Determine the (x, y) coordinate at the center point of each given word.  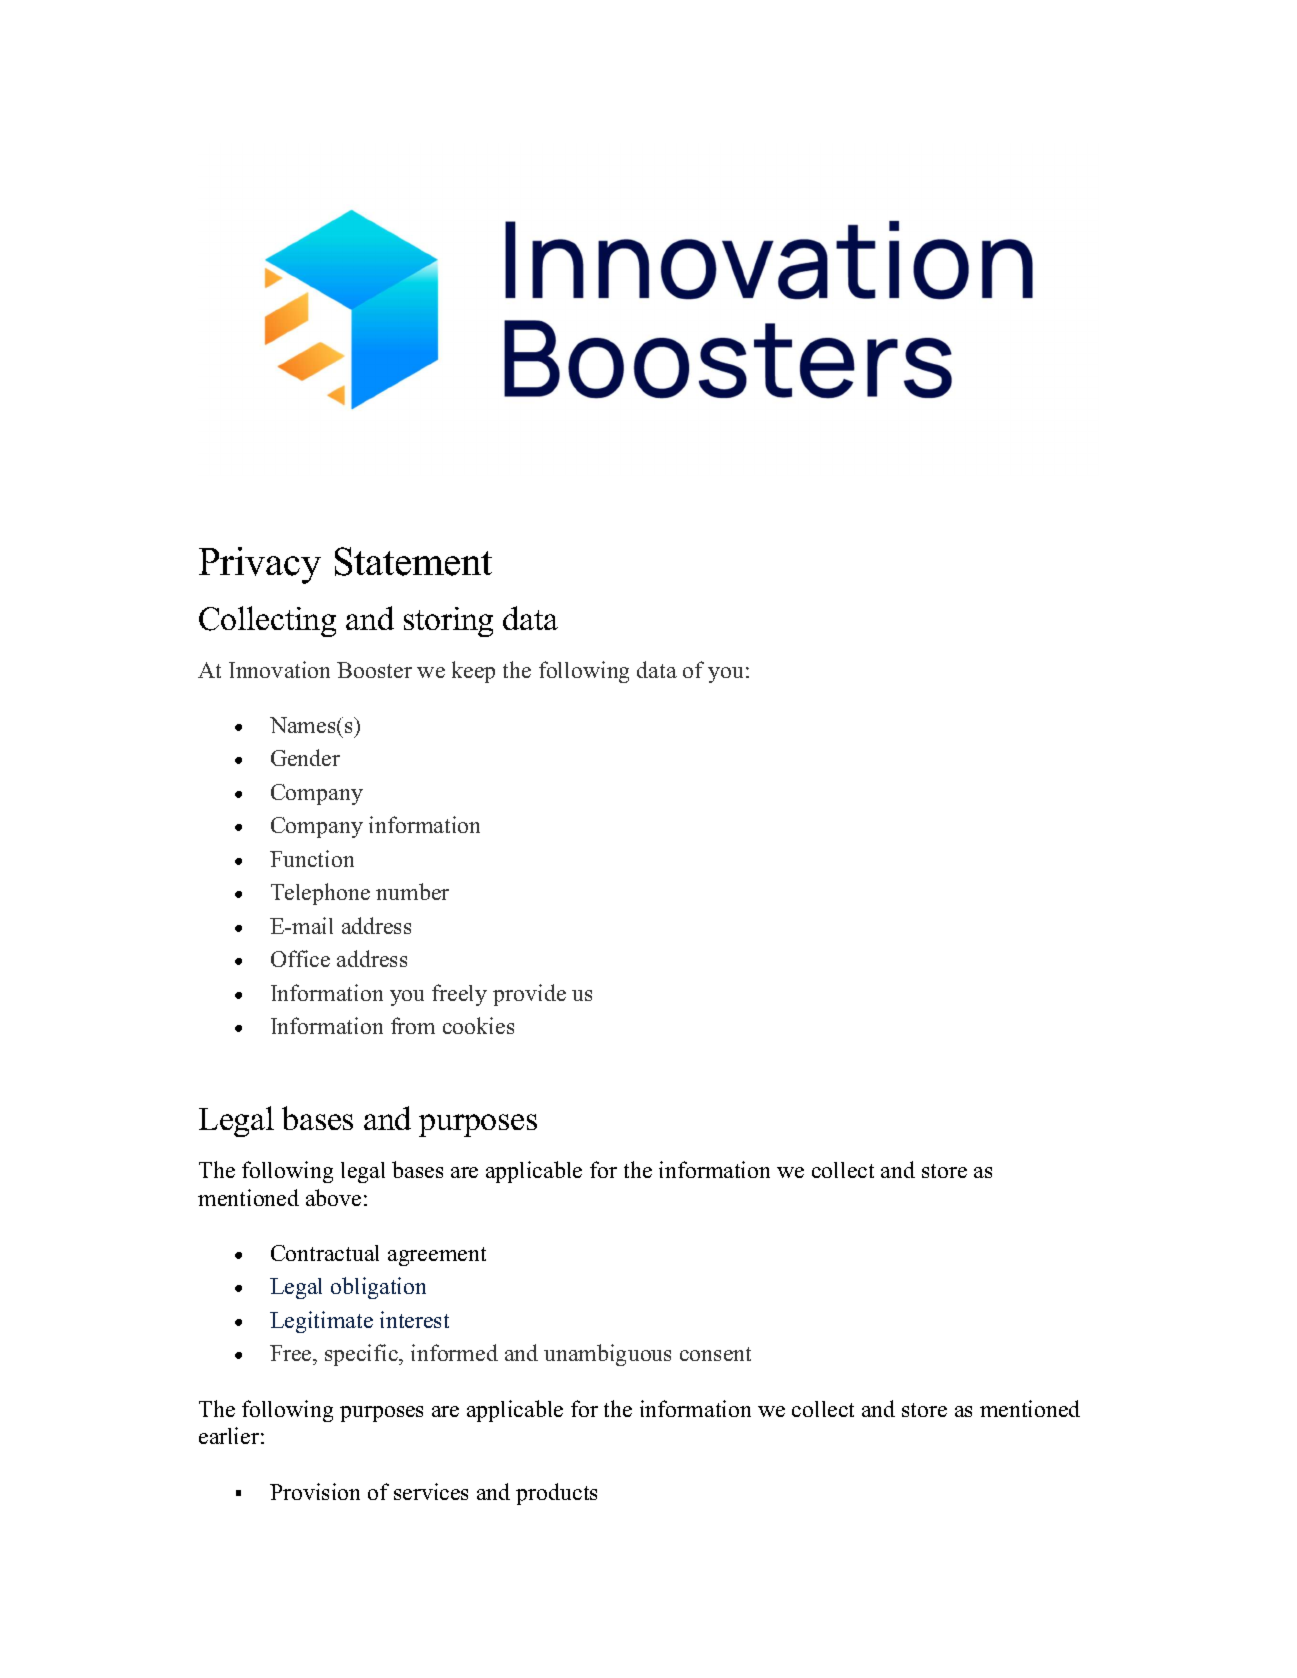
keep (473, 672)
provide (529, 995)
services (431, 1491)
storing (448, 622)
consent (715, 1354)
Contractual (325, 1253)
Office (300, 958)
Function (312, 858)
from (413, 1025)
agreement (437, 1256)
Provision (315, 1491)
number (412, 891)
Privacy (260, 565)
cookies (478, 1025)
